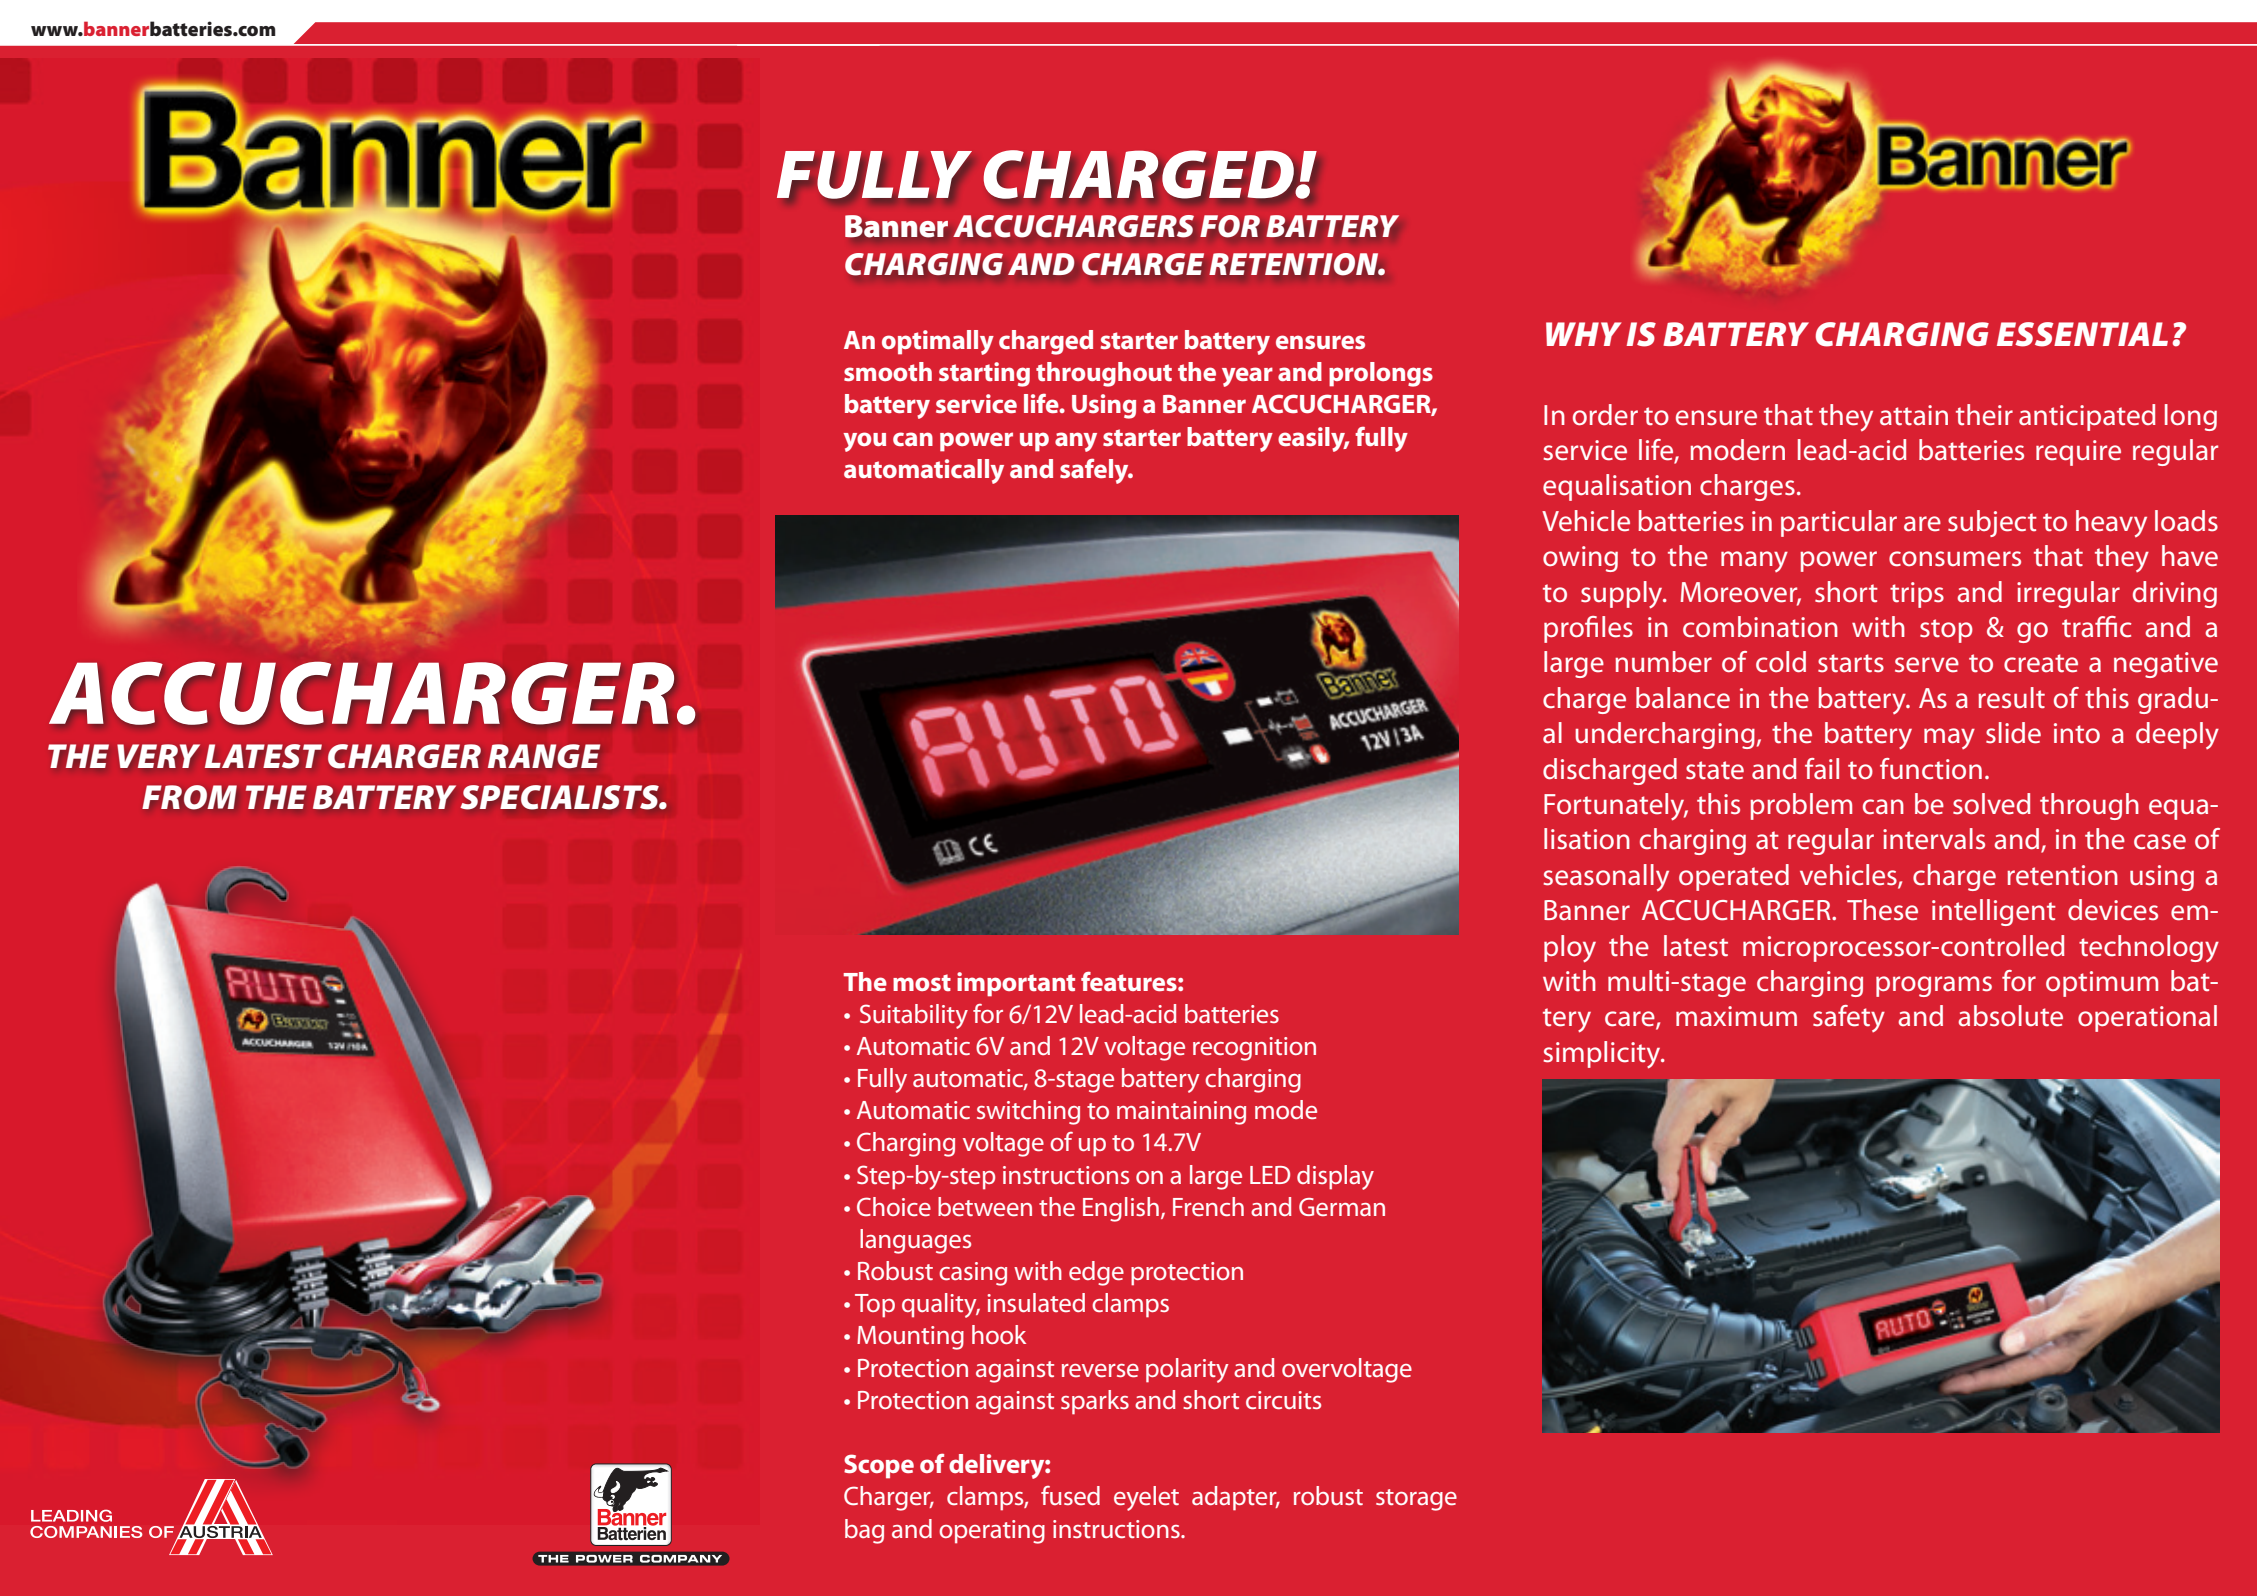 Image resolution: width=2257 pixels, height=1596 pixels. Describe the element at coordinates (1984, 415) in the document. I see `their` at that location.
